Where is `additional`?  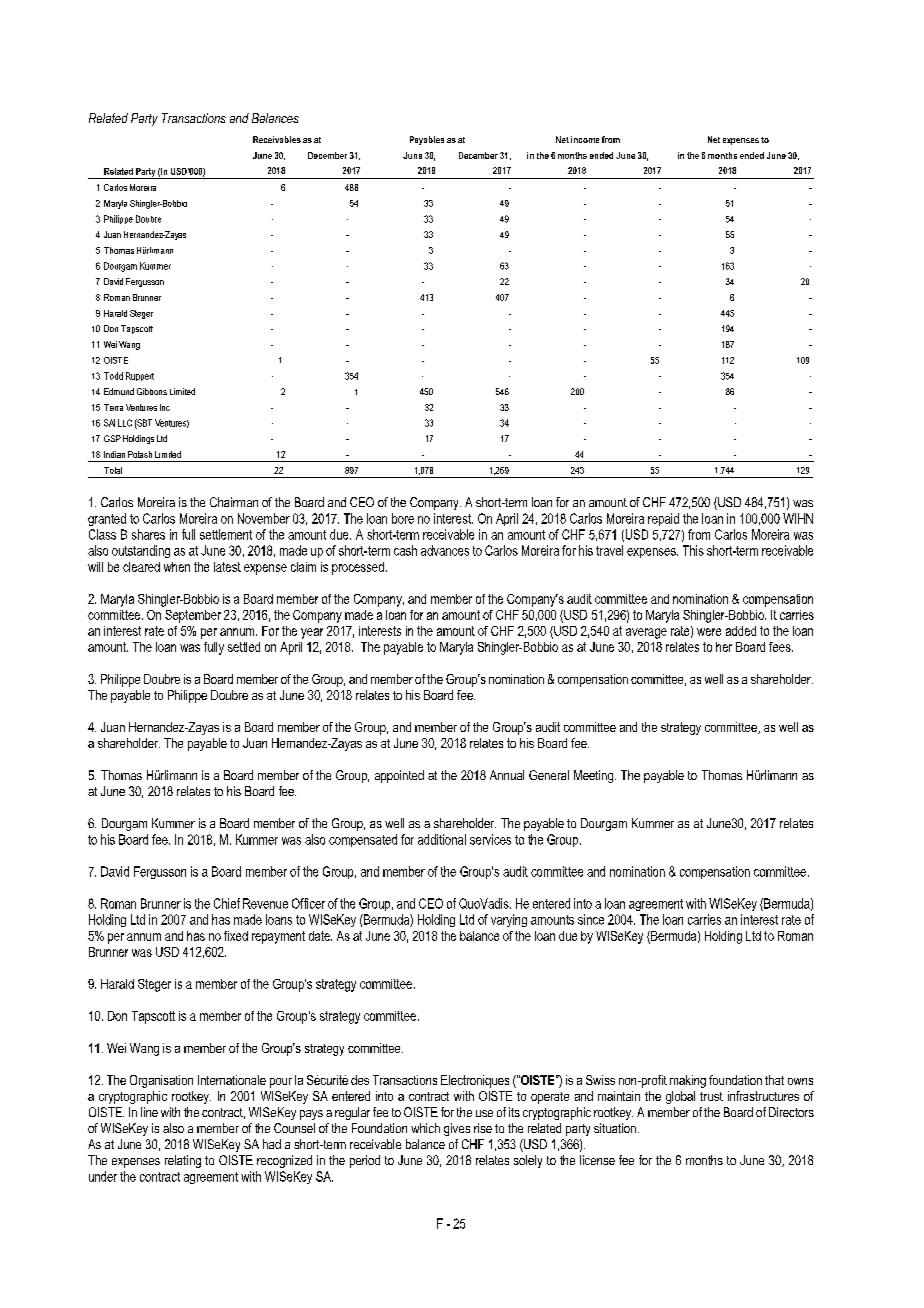
additional is located at coordinates (442, 839).
